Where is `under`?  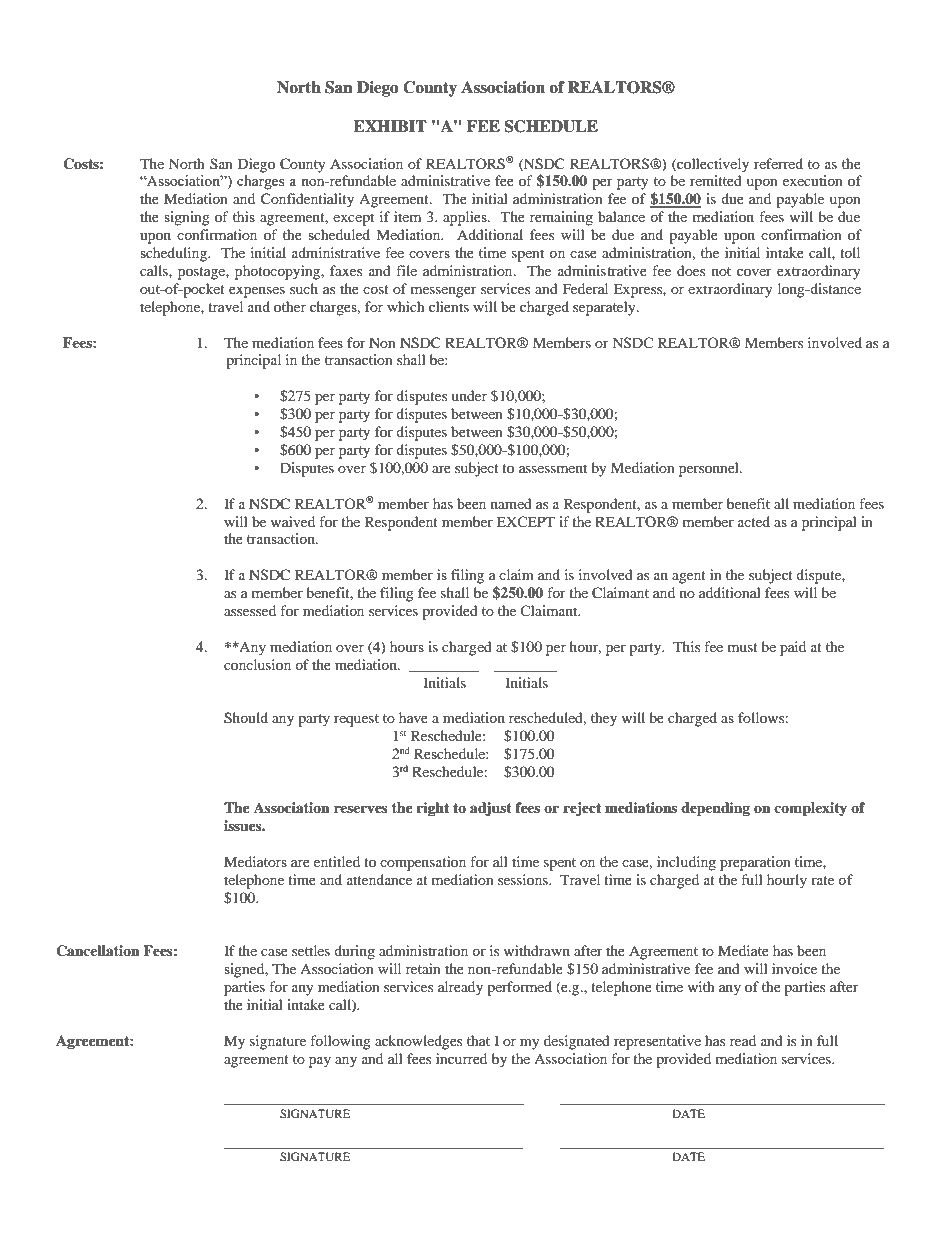 under is located at coordinates (469, 395).
